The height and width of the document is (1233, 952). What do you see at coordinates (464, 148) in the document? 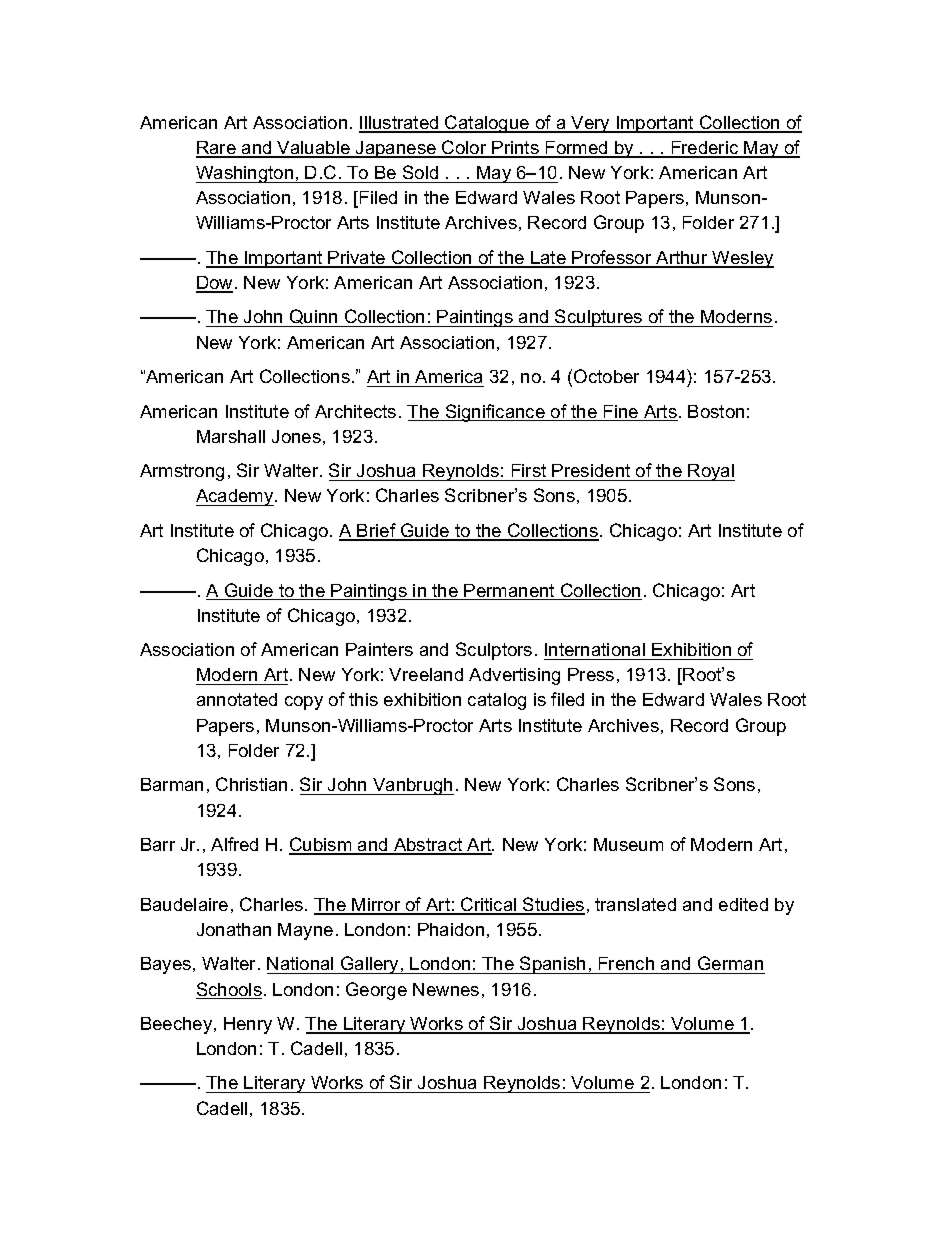
I see `Color` at bounding box center [464, 148].
